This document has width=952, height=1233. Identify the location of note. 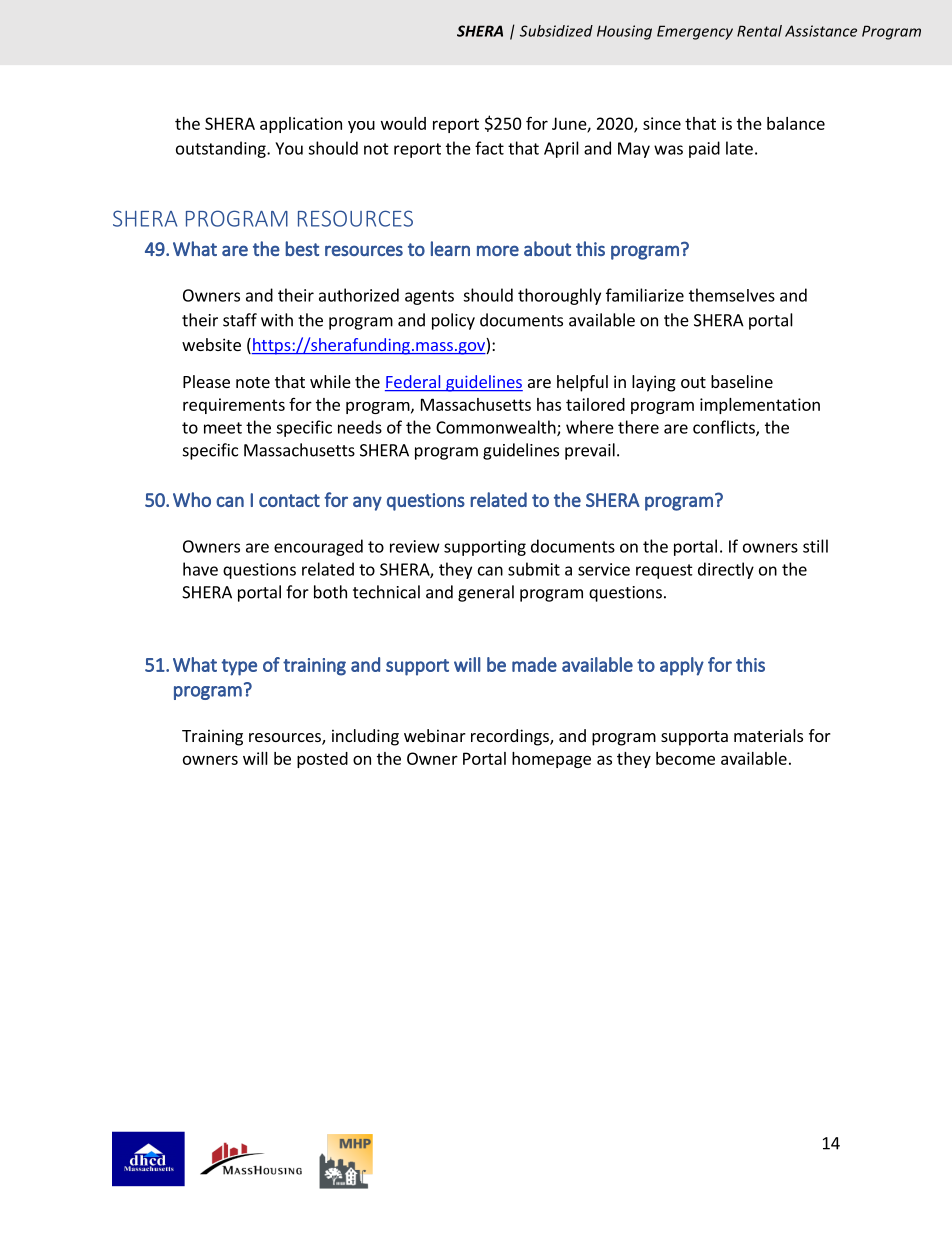
(253, 382).
